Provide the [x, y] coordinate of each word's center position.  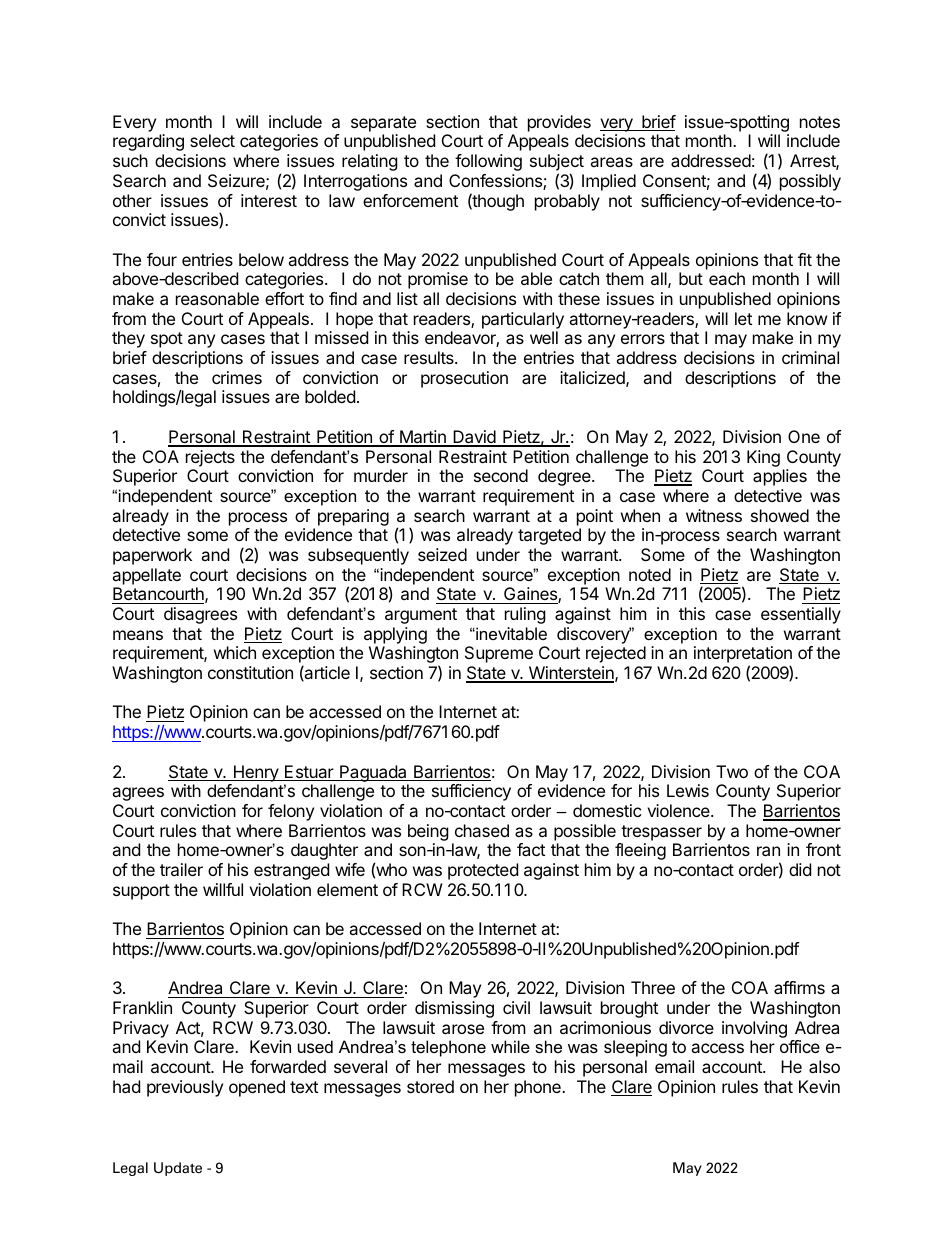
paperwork [152, 556]
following [488, 162]
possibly [810, 182]
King [763, 458]
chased [482, 830]
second [501, 475]
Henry [255, 773]
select [212, 140]
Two [732, 771]
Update [178, 1169]
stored [430, 1086]
